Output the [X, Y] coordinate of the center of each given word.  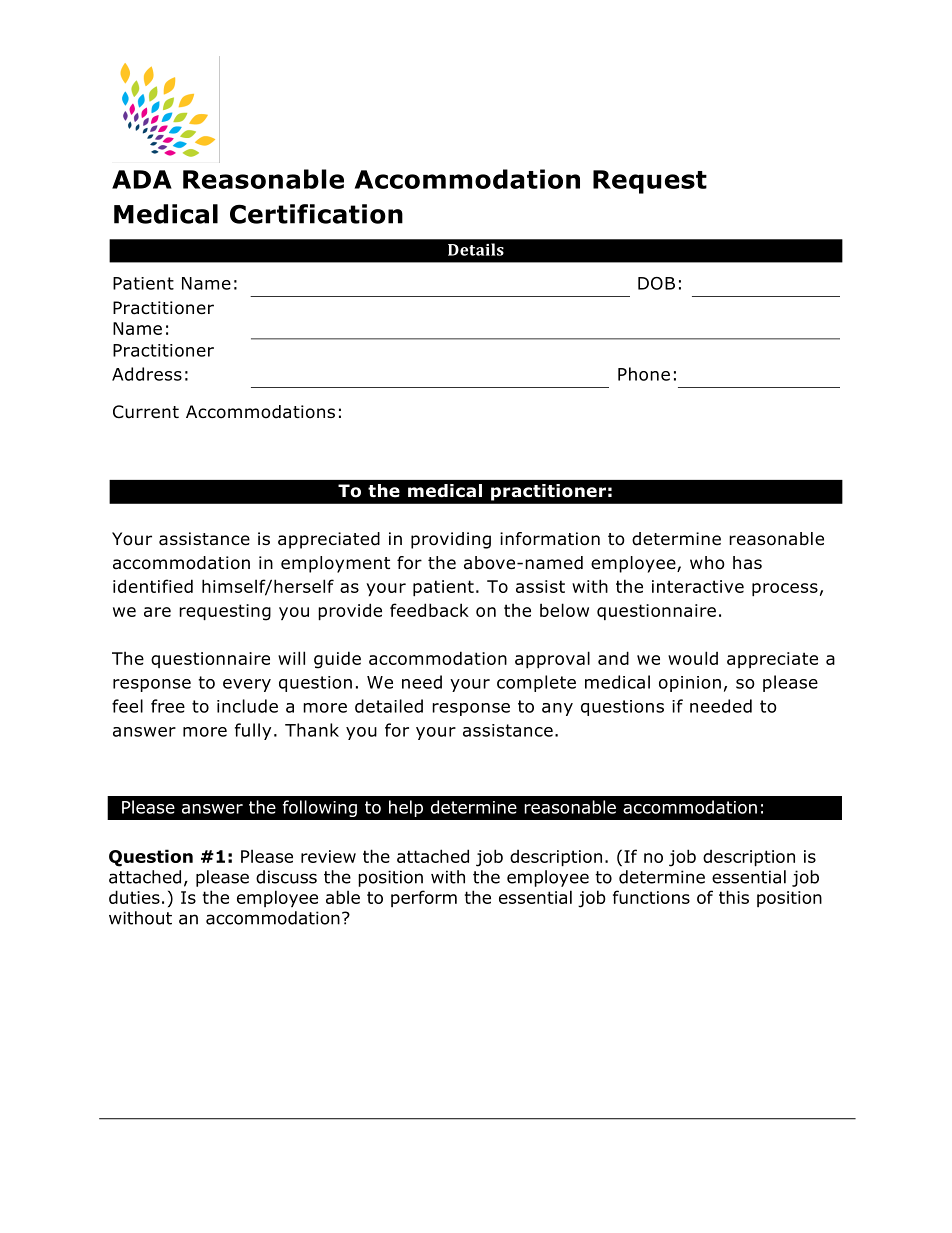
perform [424, 898]
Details [476, 249]
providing [451, 540]
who [707, 563]
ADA [142, 179]
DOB [656, 283]
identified [153, 586]
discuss [286, 877]
